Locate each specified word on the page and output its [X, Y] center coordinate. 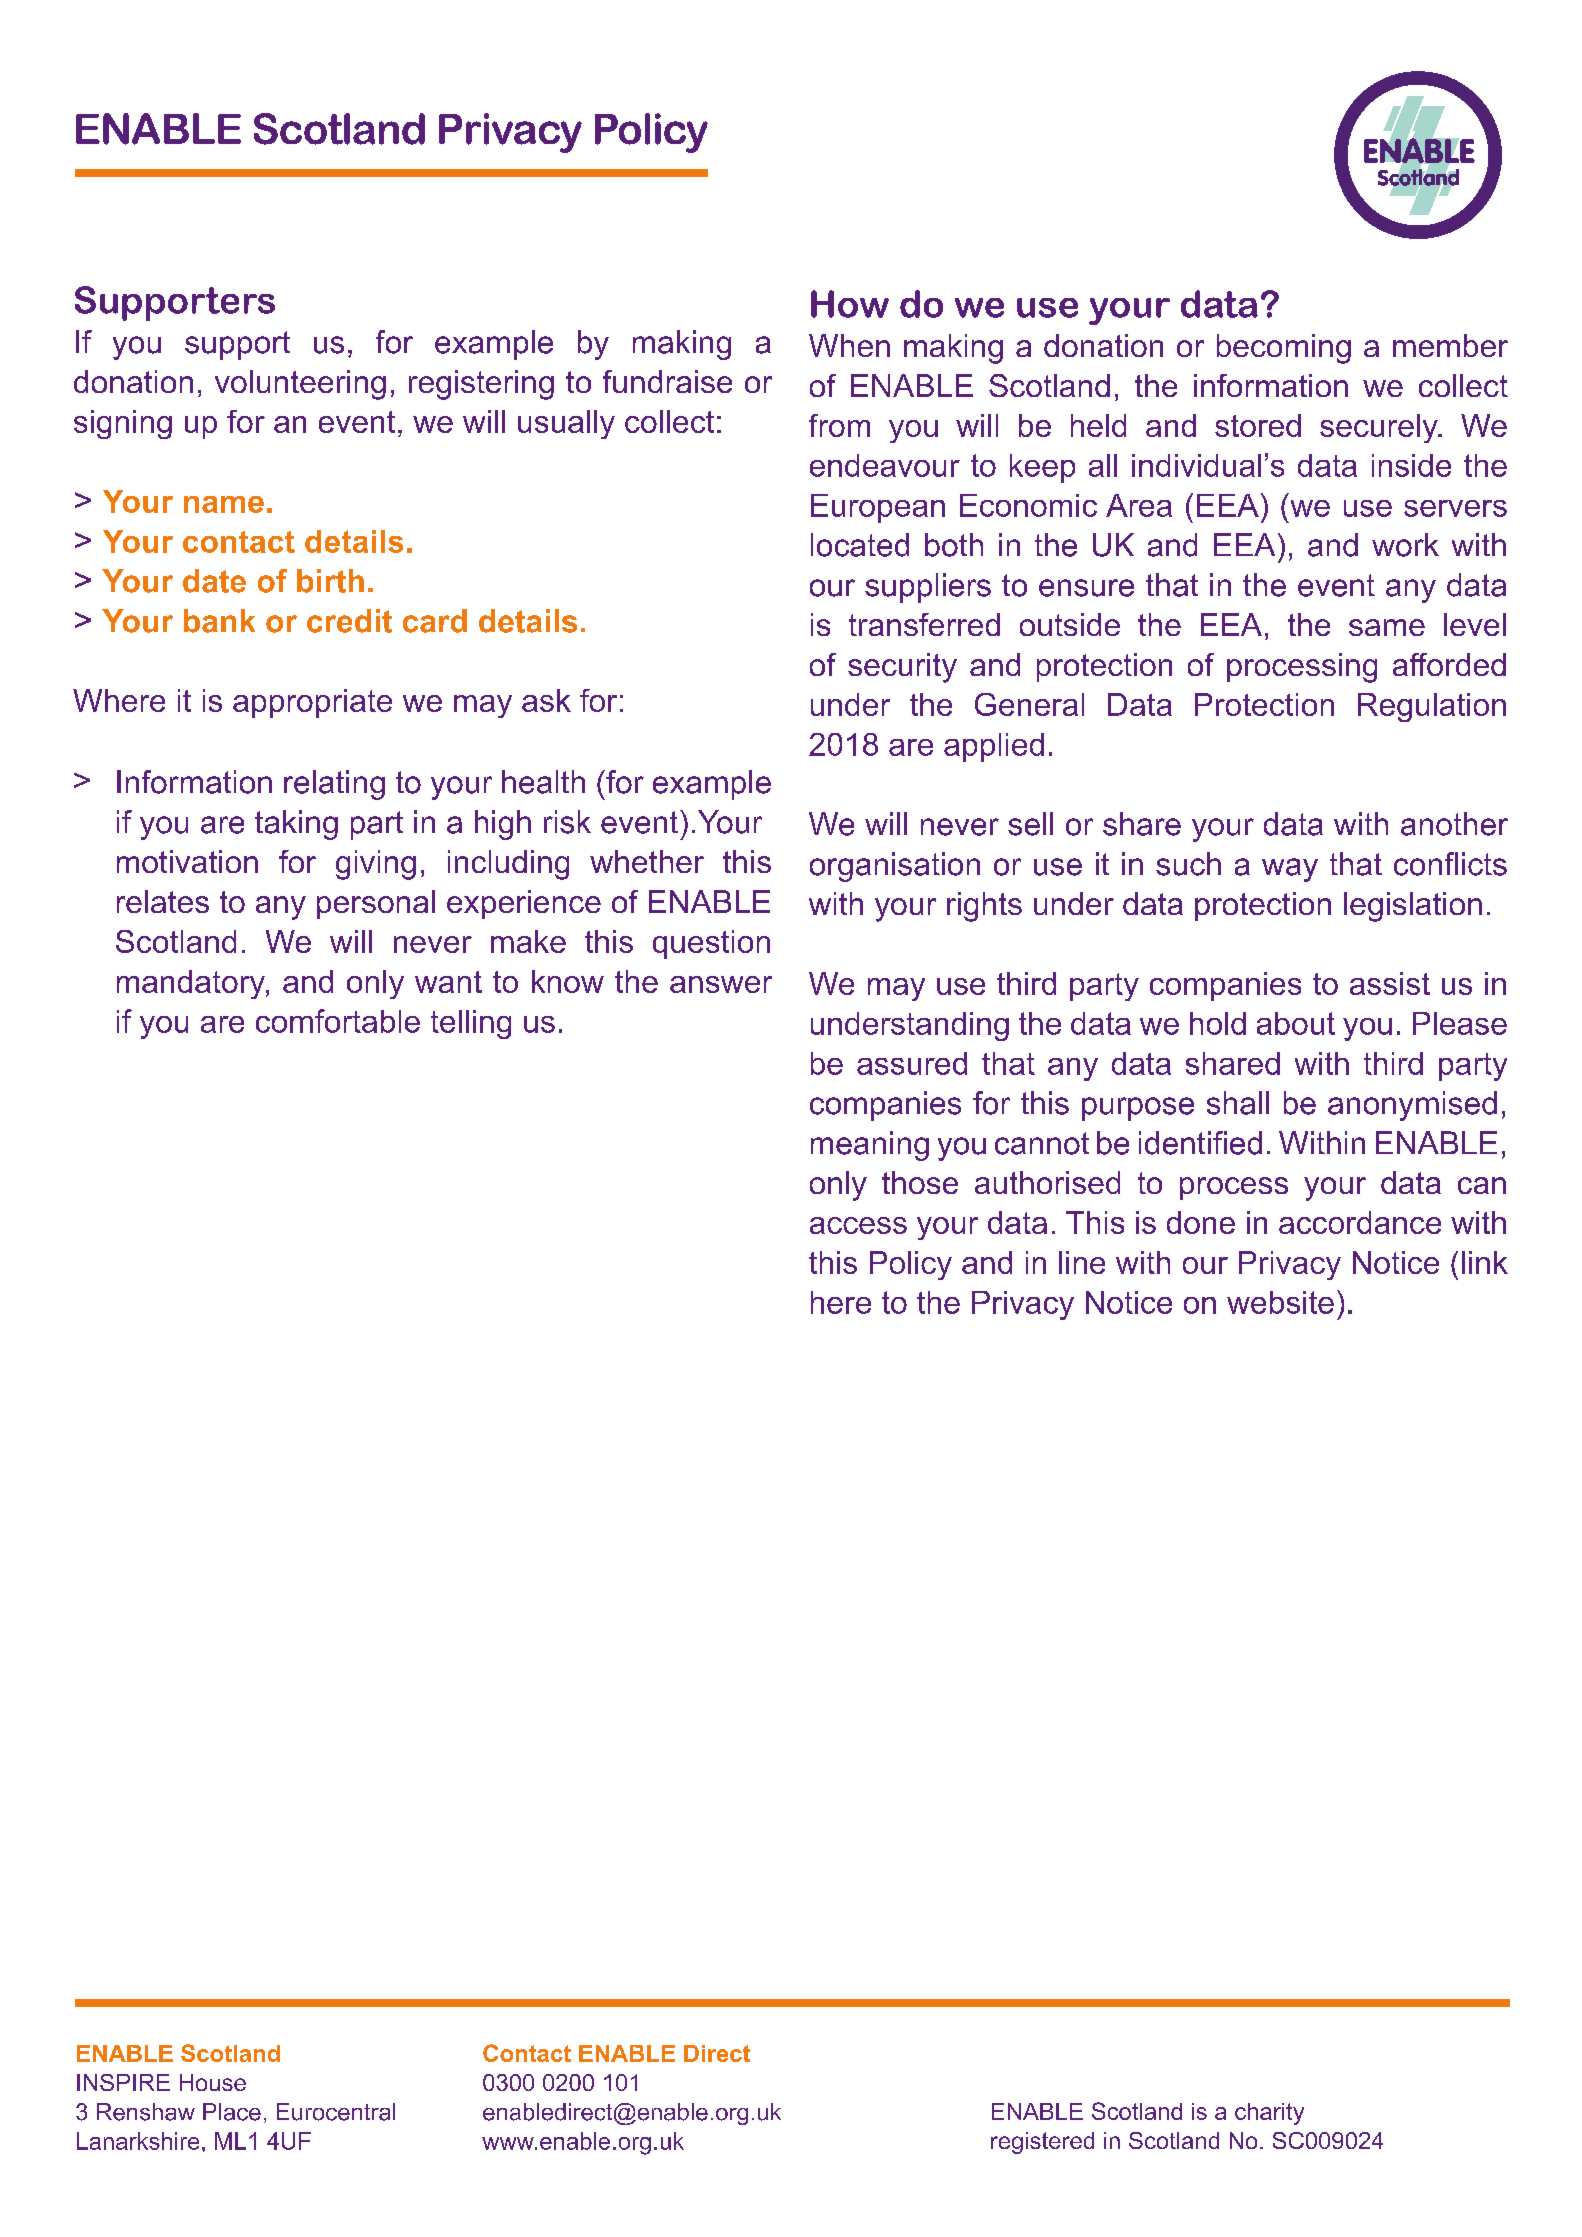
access [858, 1225]
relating [334, 785]
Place [232, 2112]
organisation [895, 867]
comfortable [338, 1021]
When [849, 345]
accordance [1360, 1222]
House [213, 2082]
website [1280, 1302]
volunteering [300, 385]
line [1082, 1262]
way [1290, 870]
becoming [1284, 349]
